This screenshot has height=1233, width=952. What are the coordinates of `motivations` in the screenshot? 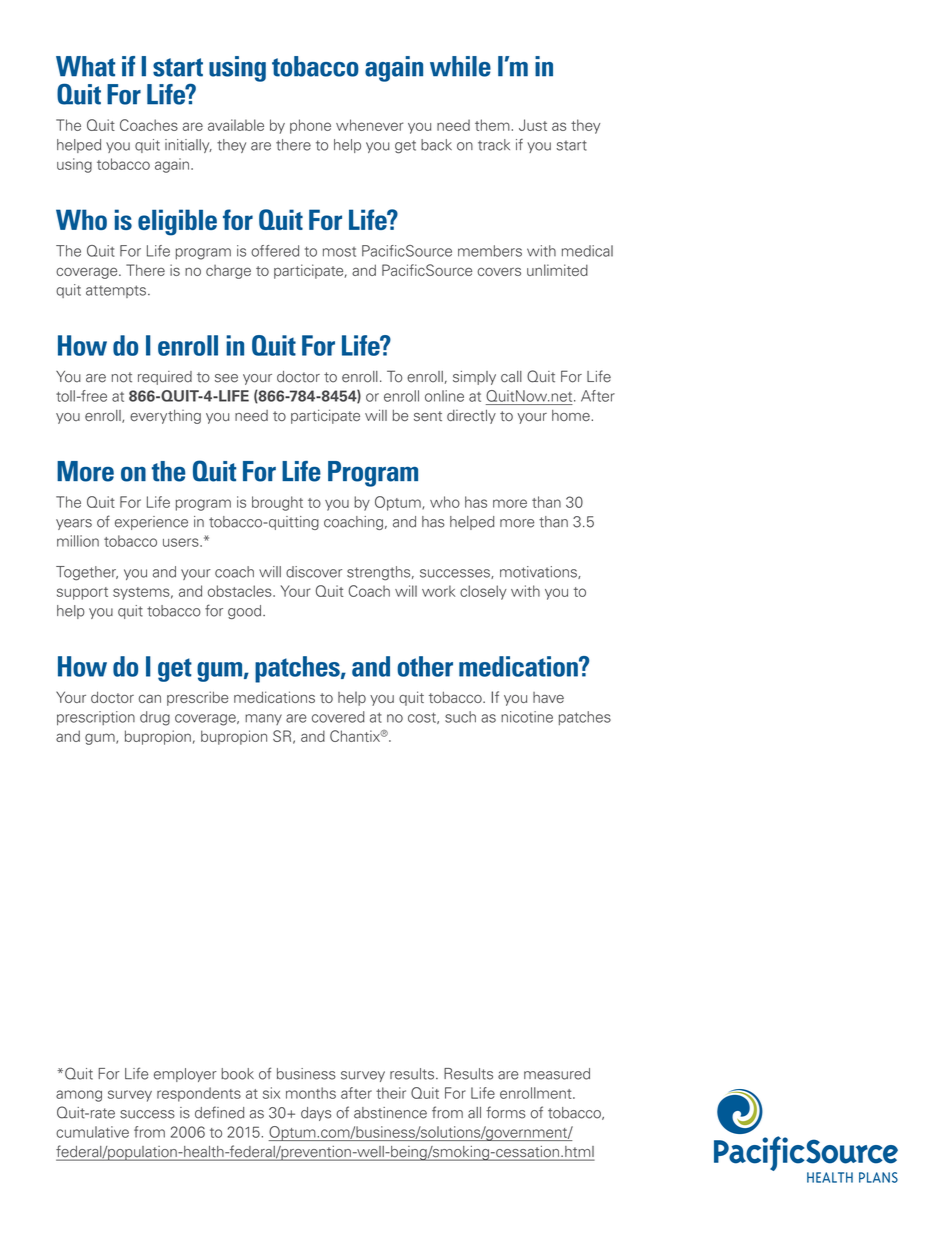 It's located at (539, 572).
